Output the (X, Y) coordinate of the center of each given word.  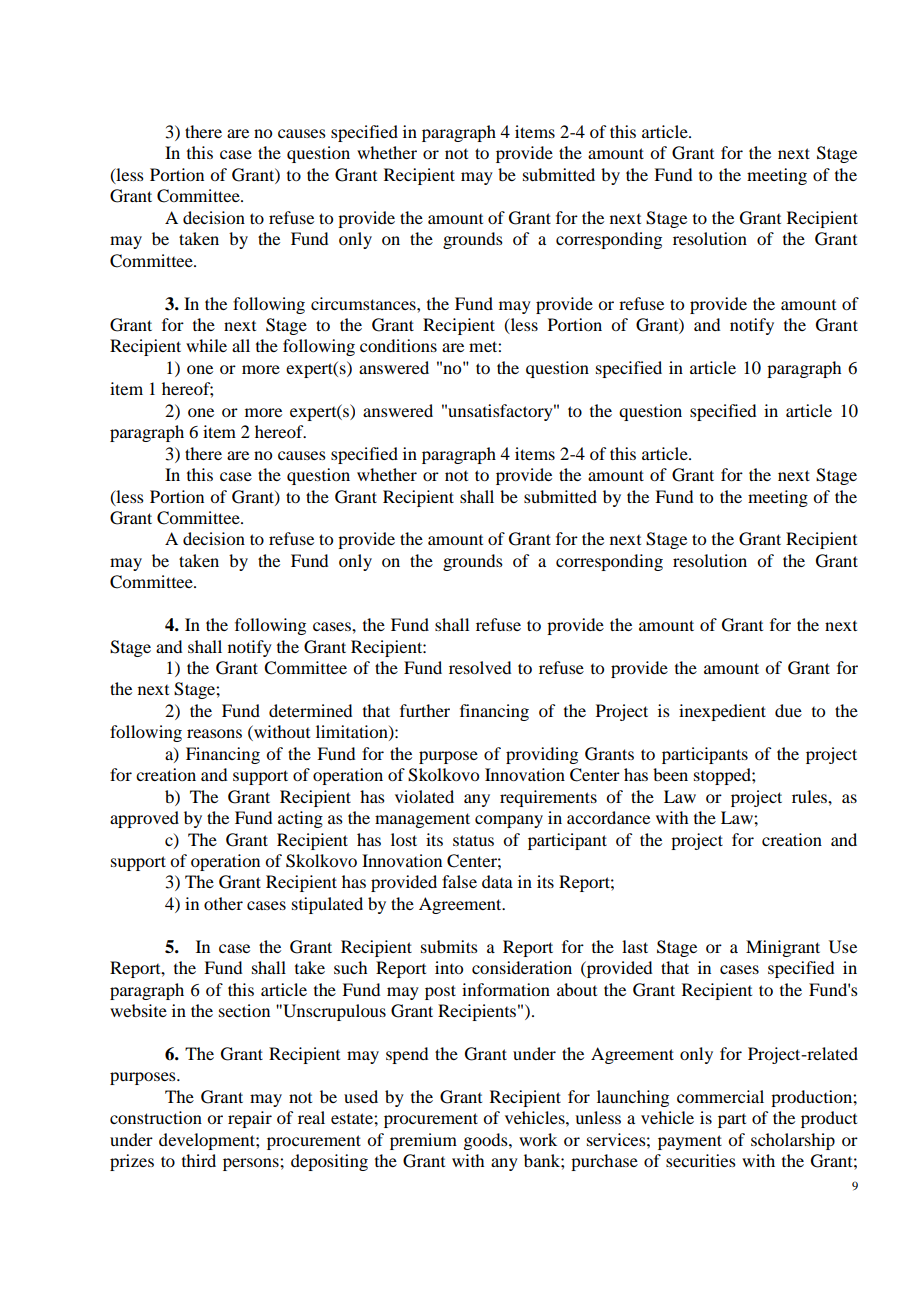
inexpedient (722, 712)
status (473, 840)
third (199, 1160)
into (449, 967)
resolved (480, 667)
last (635, 946)
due (788, 710)
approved (144, 819)
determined (310, 710)
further (425, 710)
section (244, 1010)
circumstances (364, 303)
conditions (398, 345)
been (670, 774)
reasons (214, 733)
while (206, 345)
